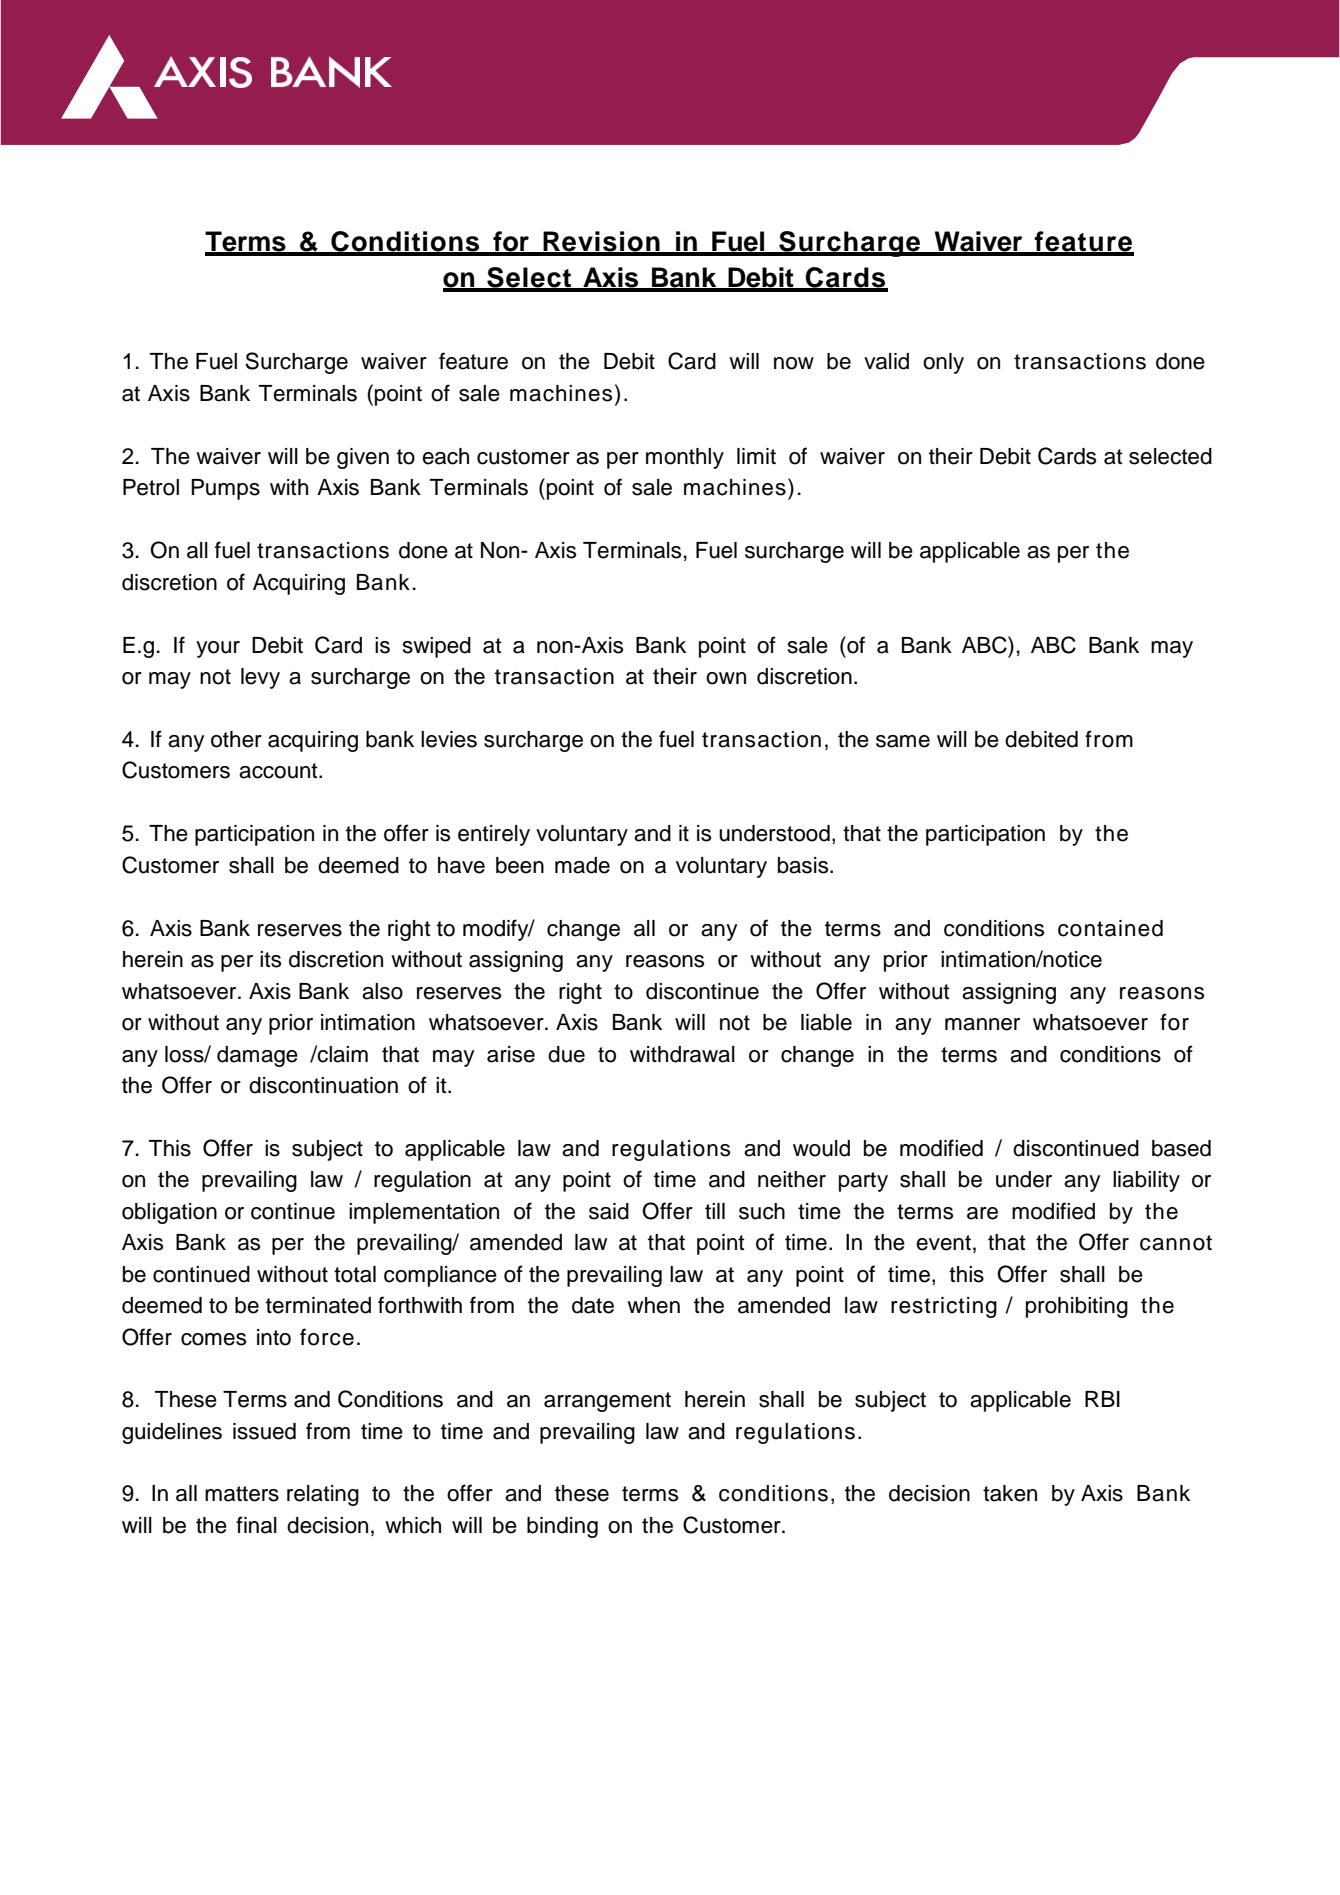  Describe the element at coordinates (566, 1054) in the page. I see `due` at that location.
